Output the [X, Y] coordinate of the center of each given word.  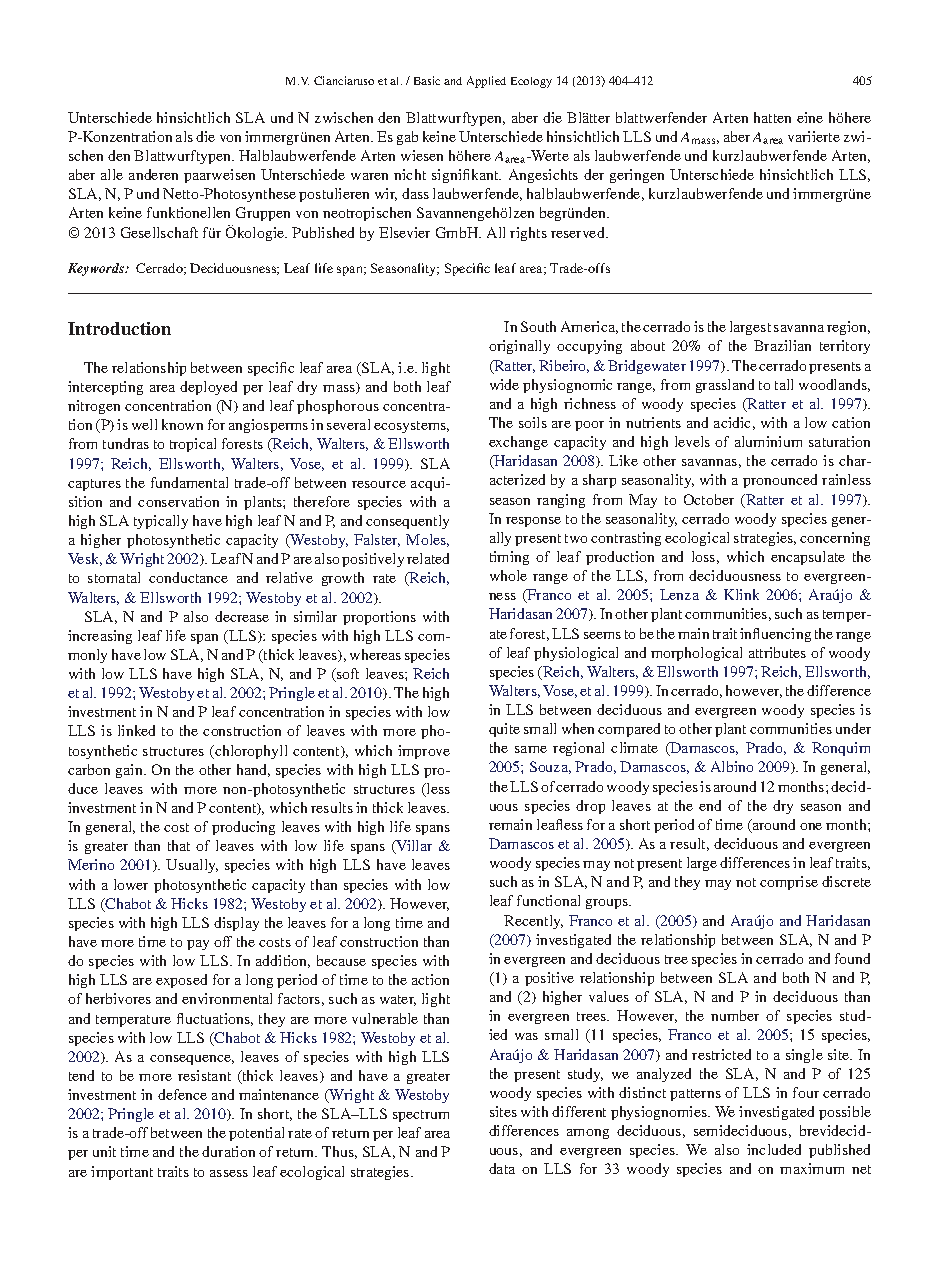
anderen [153, 174]
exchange [518, 443]
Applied [486, 82]
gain [131, 771]
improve [424, 752]
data [502, 1168]
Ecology [531, 82]
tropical [193, 445]
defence [182, 1094]
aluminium [768, 441]
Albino [732, 766]
